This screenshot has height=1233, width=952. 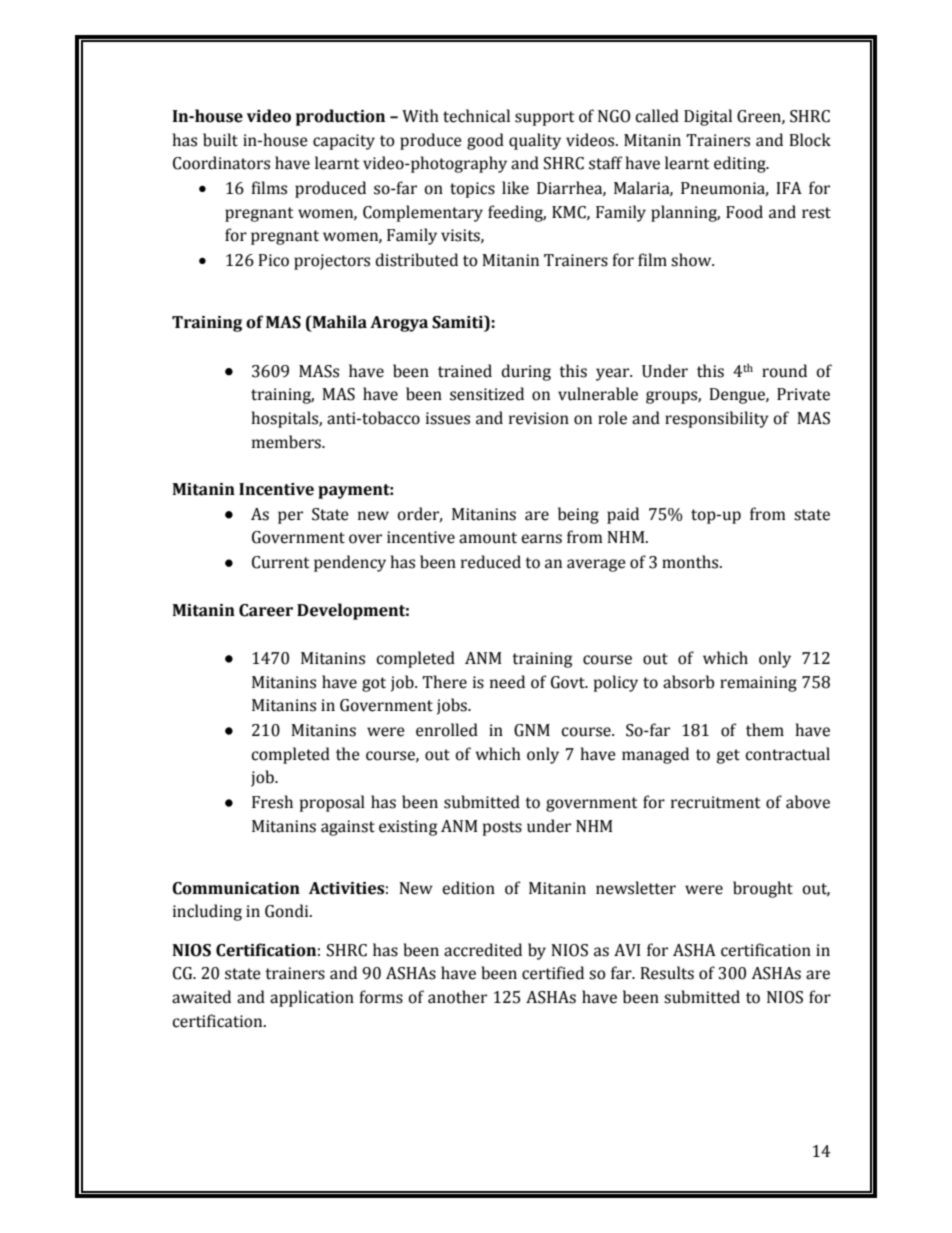 What do you see at coordinates (280, 562) in the screenshot?
I see `Current` at bounding box center [280, 562].
